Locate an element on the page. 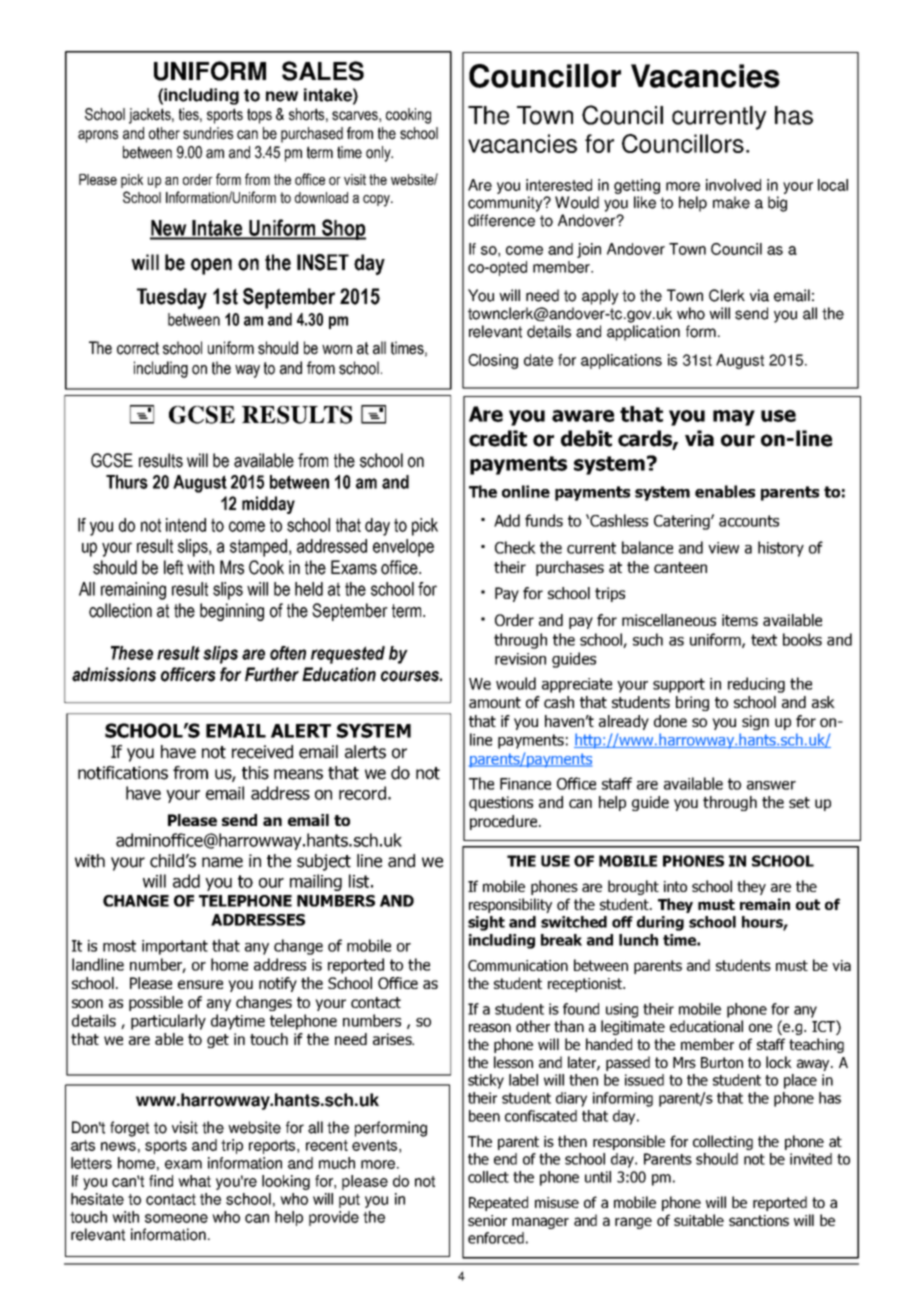  correct is located at coordinates (138, 348).
